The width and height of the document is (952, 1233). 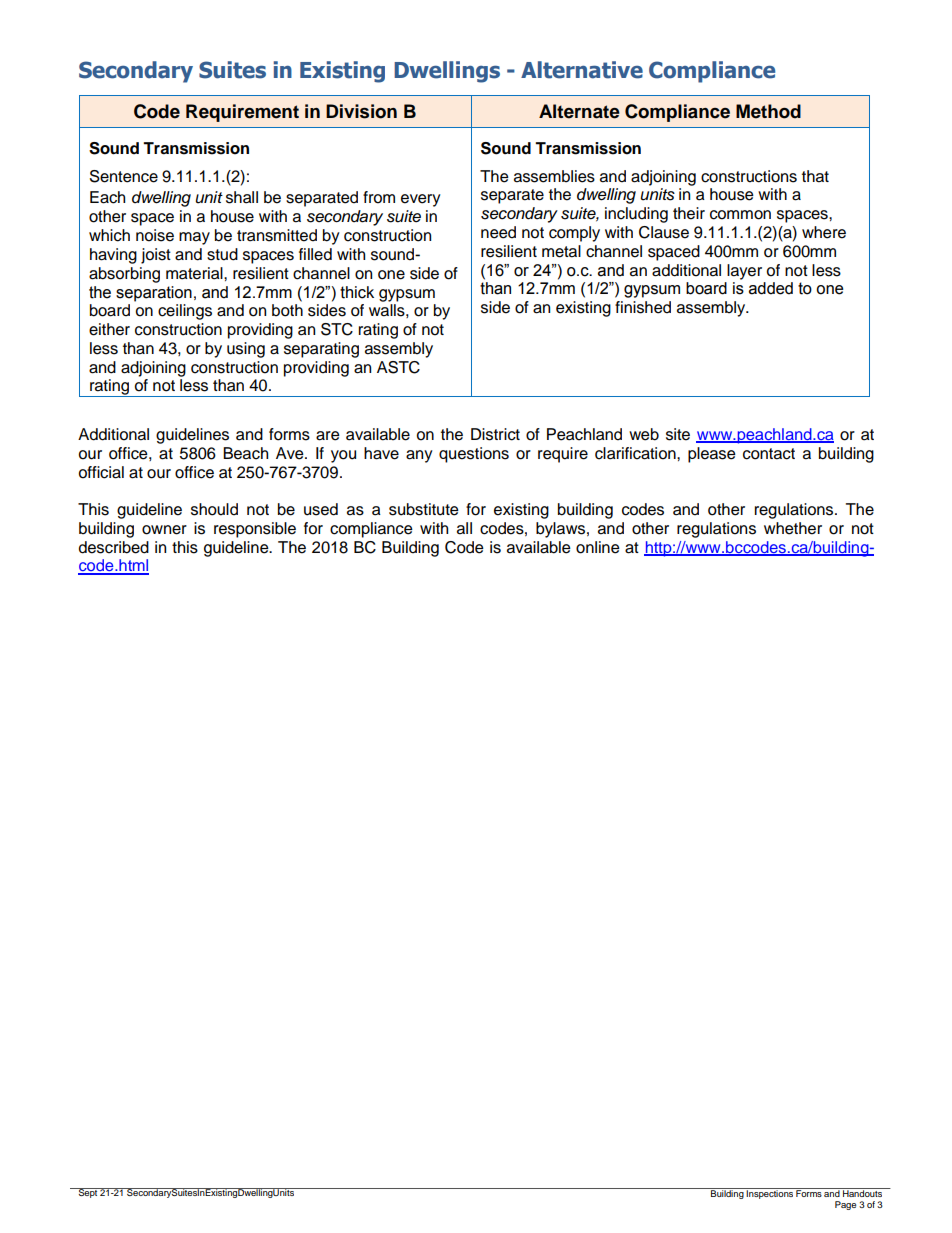 I want to click on that, so click(x=815, y=176).
